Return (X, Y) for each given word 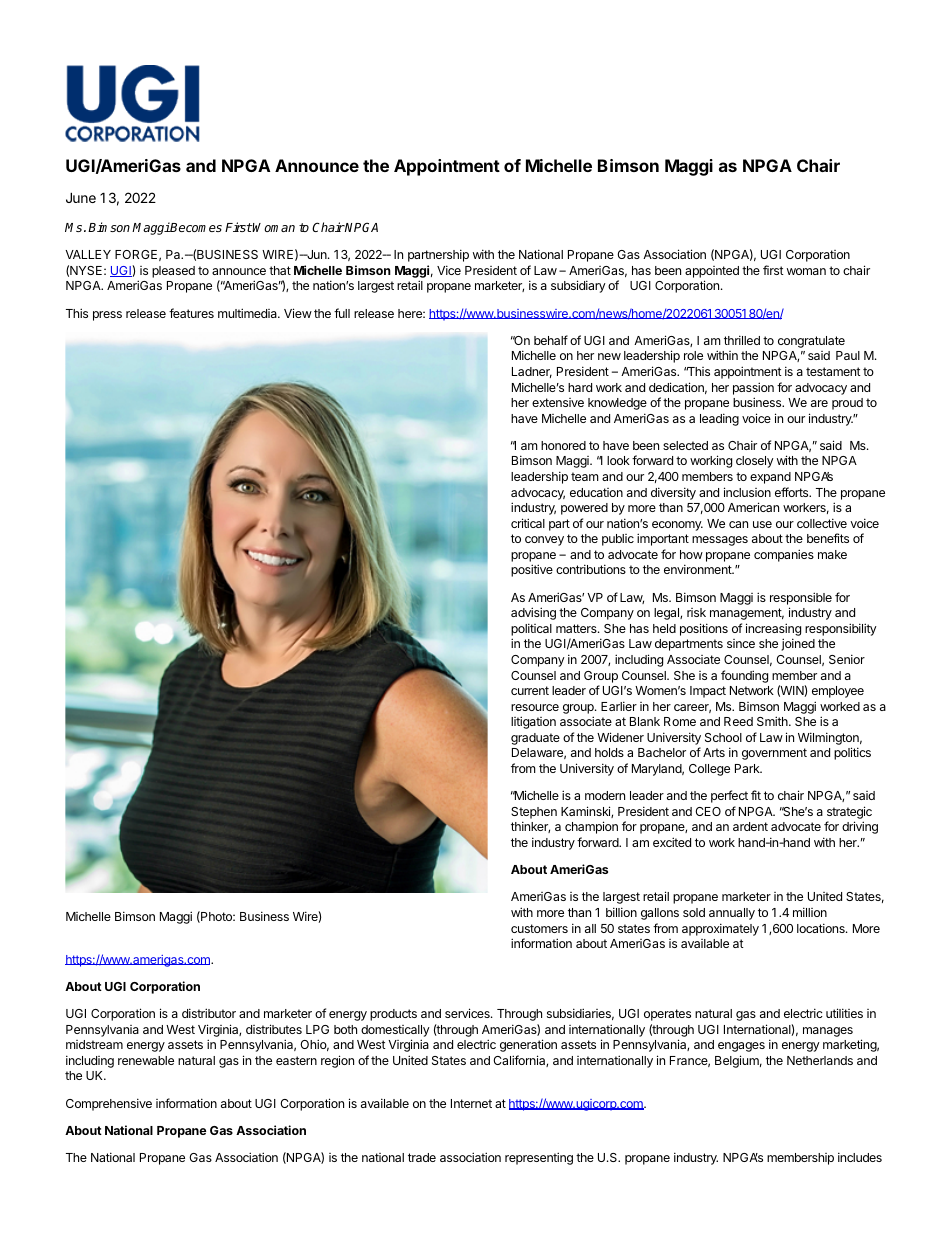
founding (744, 676)
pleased (173, 272)
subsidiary (578, 286)
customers (539, 928)
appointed (712, 272)
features (191, 313)
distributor (209, 1013)
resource (535, 707)
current (530, 690)
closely (755, 462)
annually (732, 914)
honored (563, 445)
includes (860, 1157)
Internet (471, 1103)
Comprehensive (109, 1104)
